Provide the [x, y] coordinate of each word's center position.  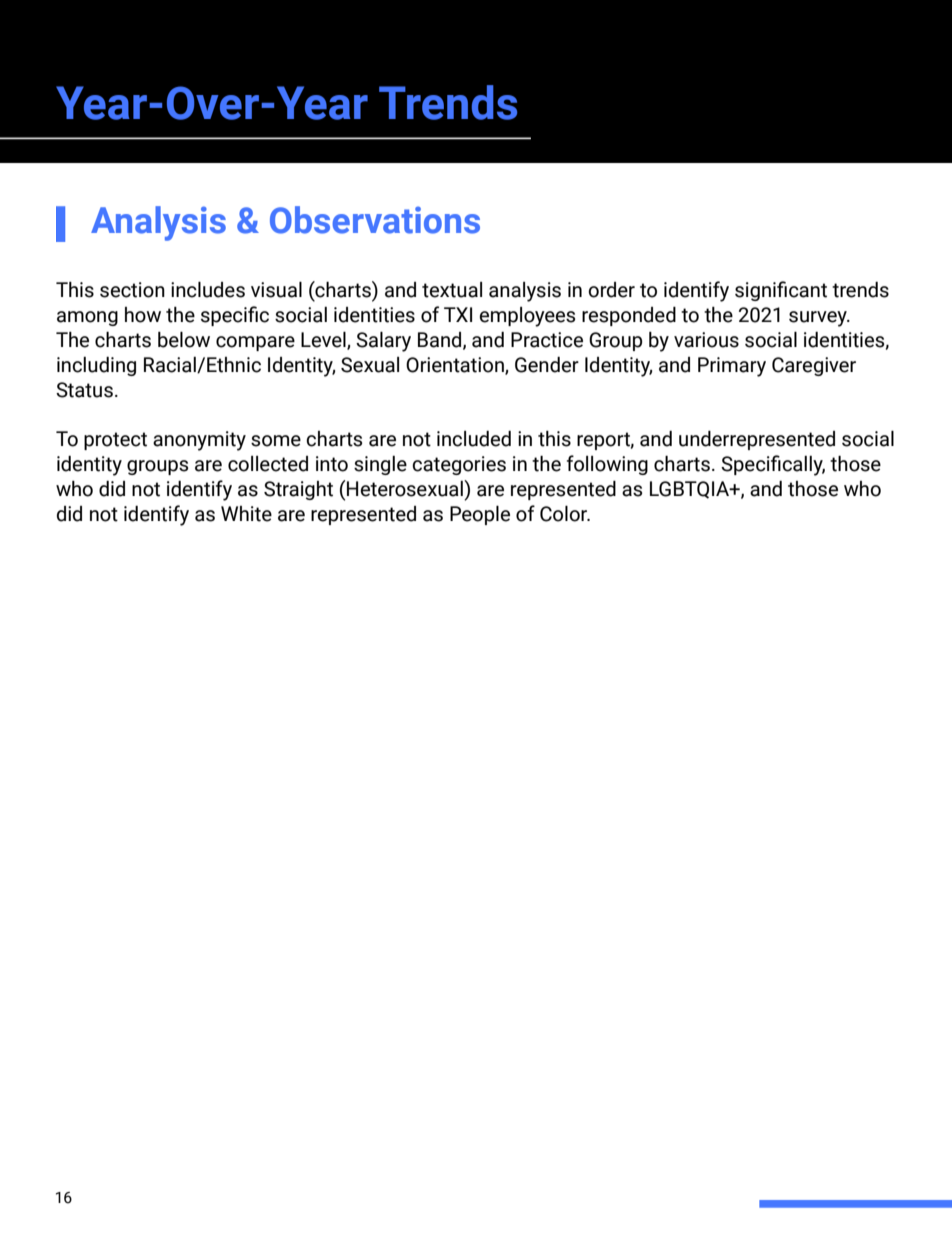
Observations [375, 220]
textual [452, 290]
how [143, 315]
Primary [732, 367]
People [480, 515]
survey [819, 319]
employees [527, 317]
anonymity [199, 441]
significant [781, 291]
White [246, 514]
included [474, 439]
